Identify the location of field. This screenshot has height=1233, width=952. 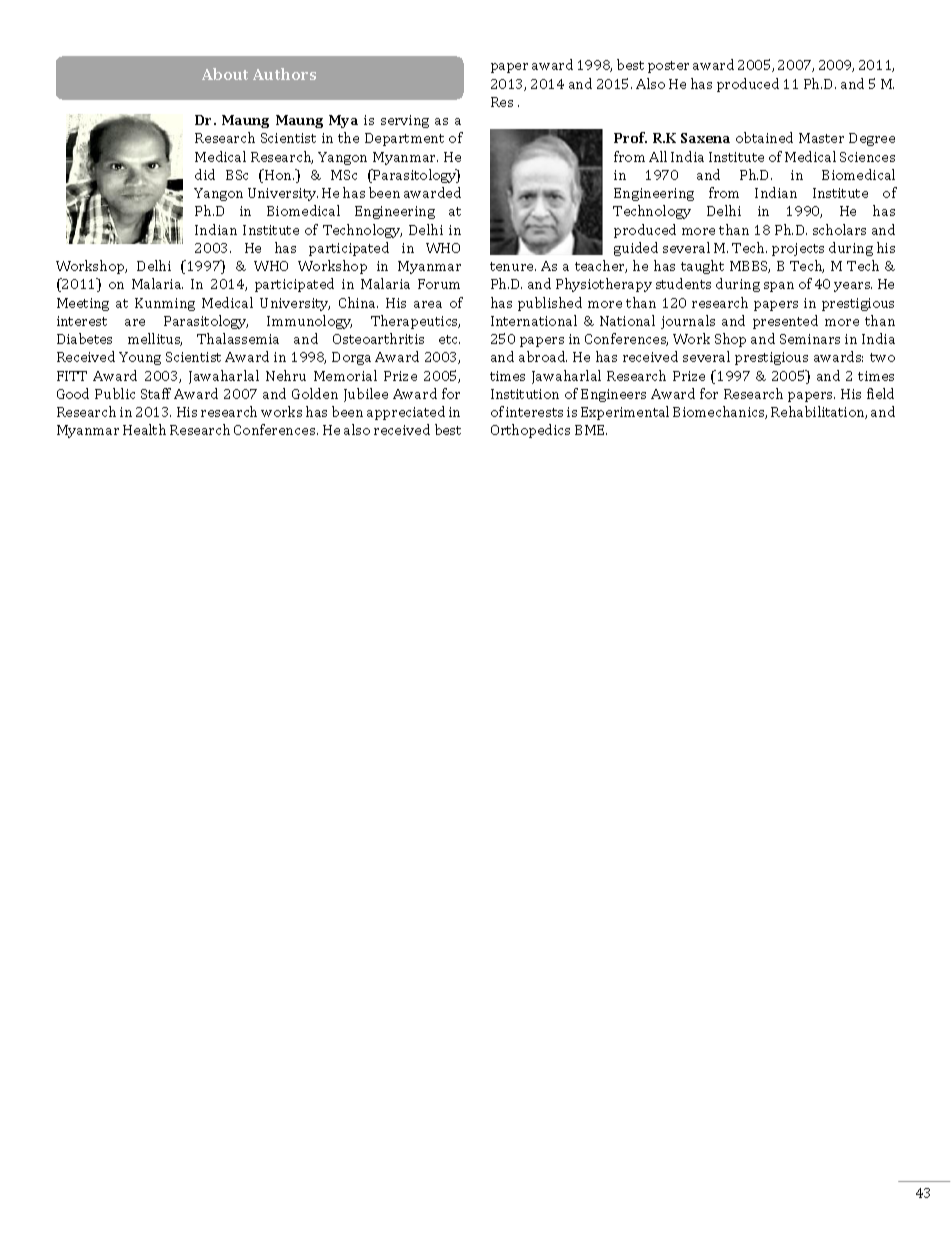
(880, 393).
